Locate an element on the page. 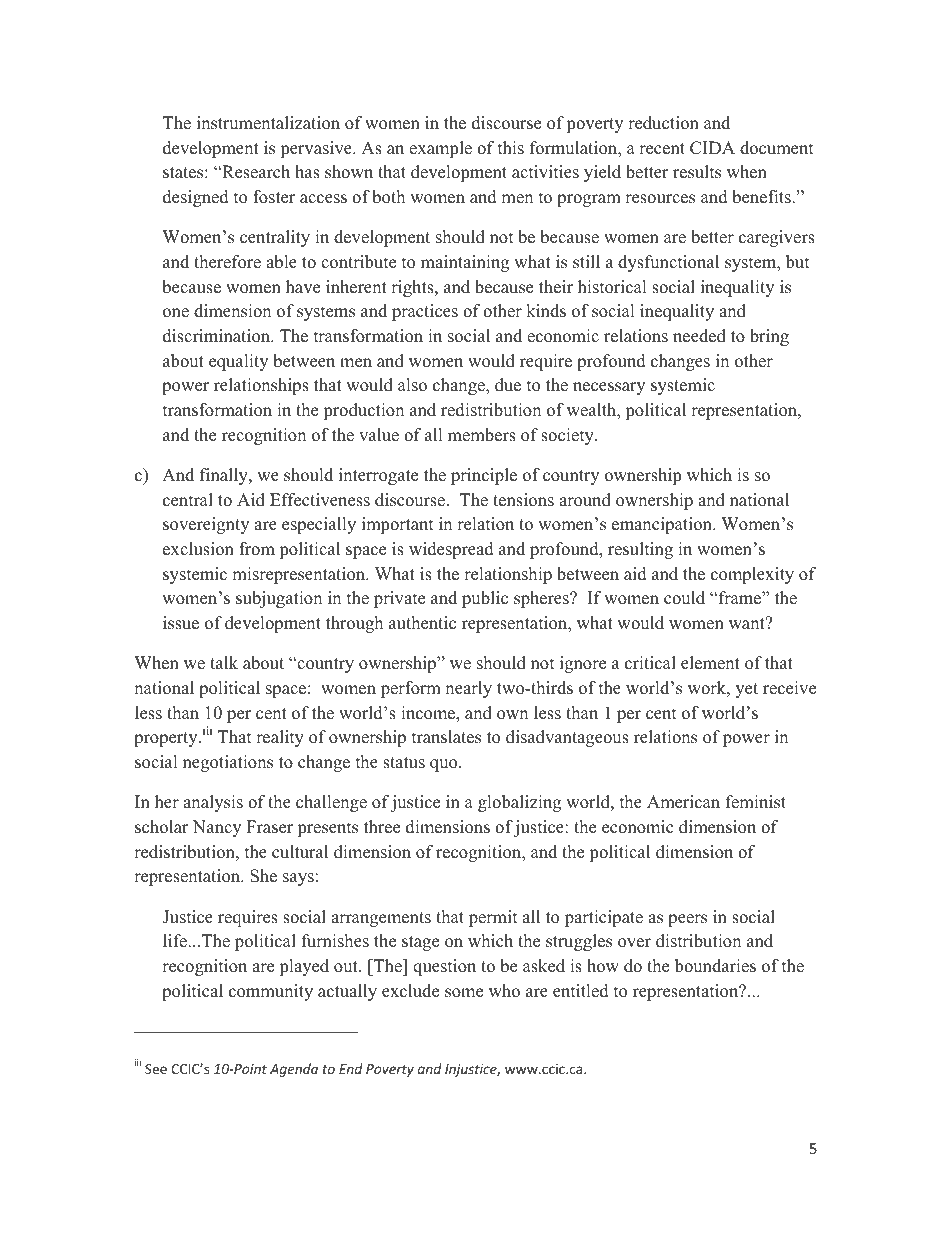  Agenda is located at coordinates (294, 1070).
